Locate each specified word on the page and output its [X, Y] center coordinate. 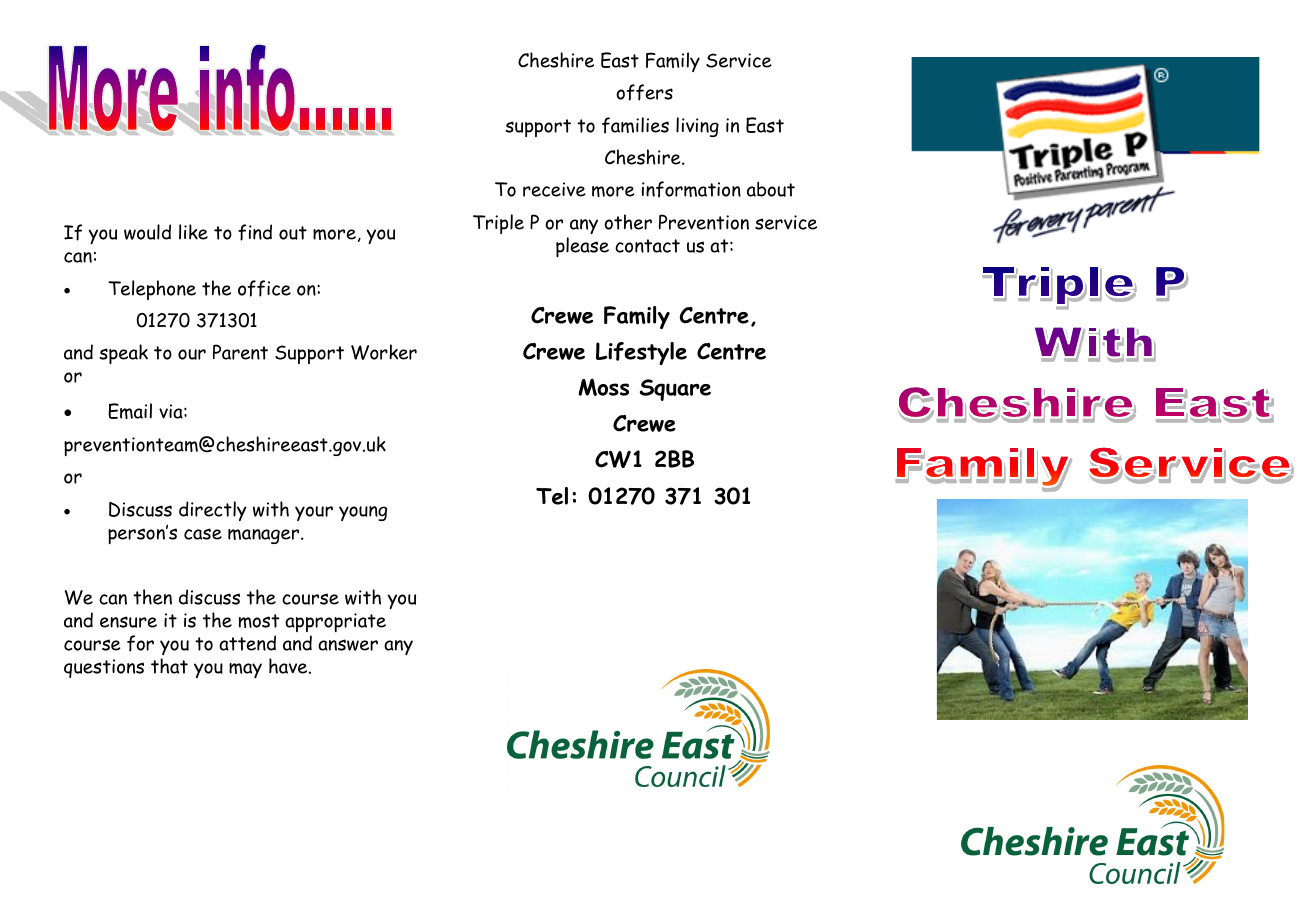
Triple [498, 224]
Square [675, 390]
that [169, 666]
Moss [604, 387]
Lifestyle [641, 353]
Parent [240, 352]
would [147, 232]
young [363, 513]
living [697, 127]
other [628, 222]
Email [130, 411]
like [193, 232]
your [314, 513]
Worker [384, 352]
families [635, 125]
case [203, 534]
